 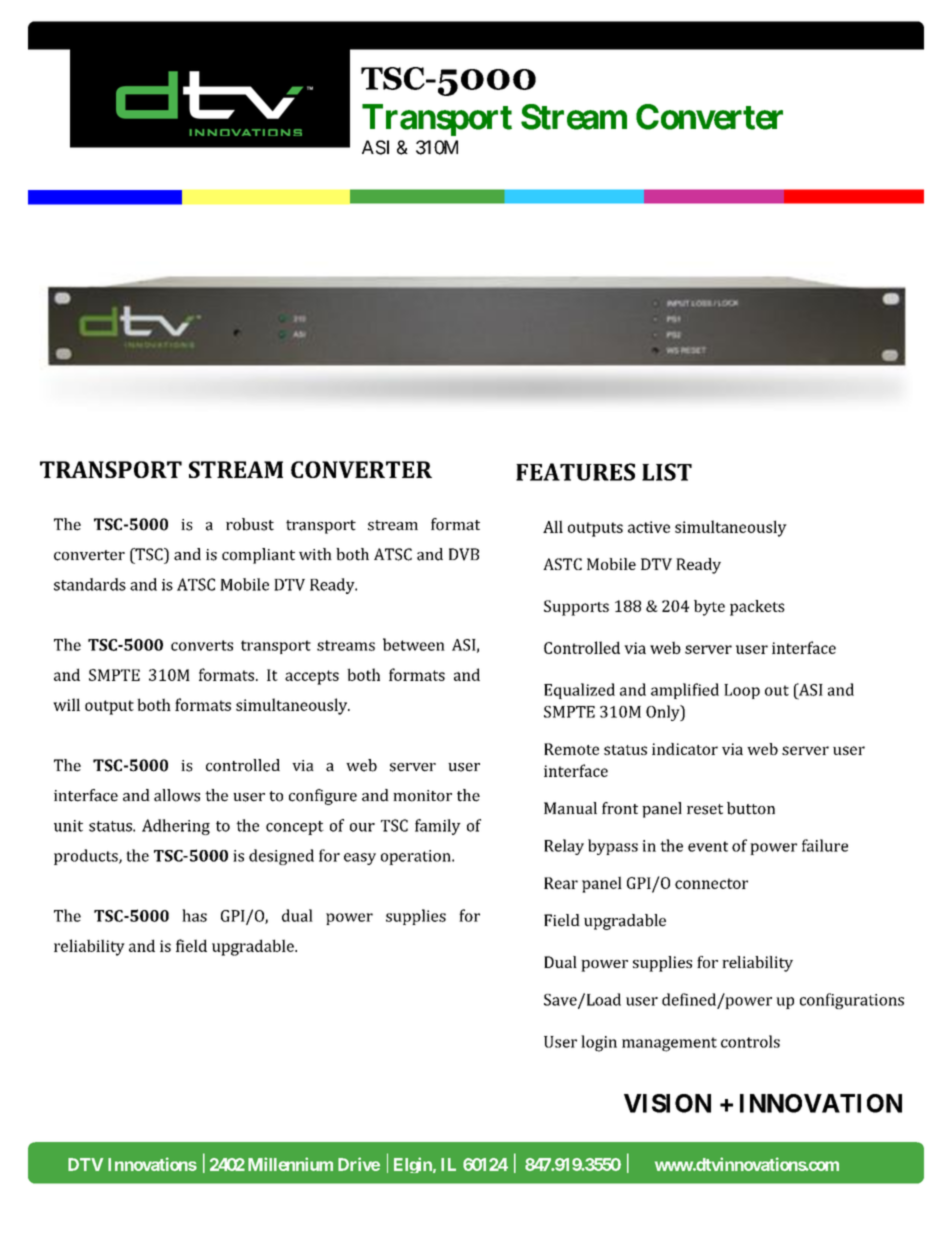 What do you see at coordinates (177, 795) in the screenshot?
I see `allows` at bounding box center [177, 795].
